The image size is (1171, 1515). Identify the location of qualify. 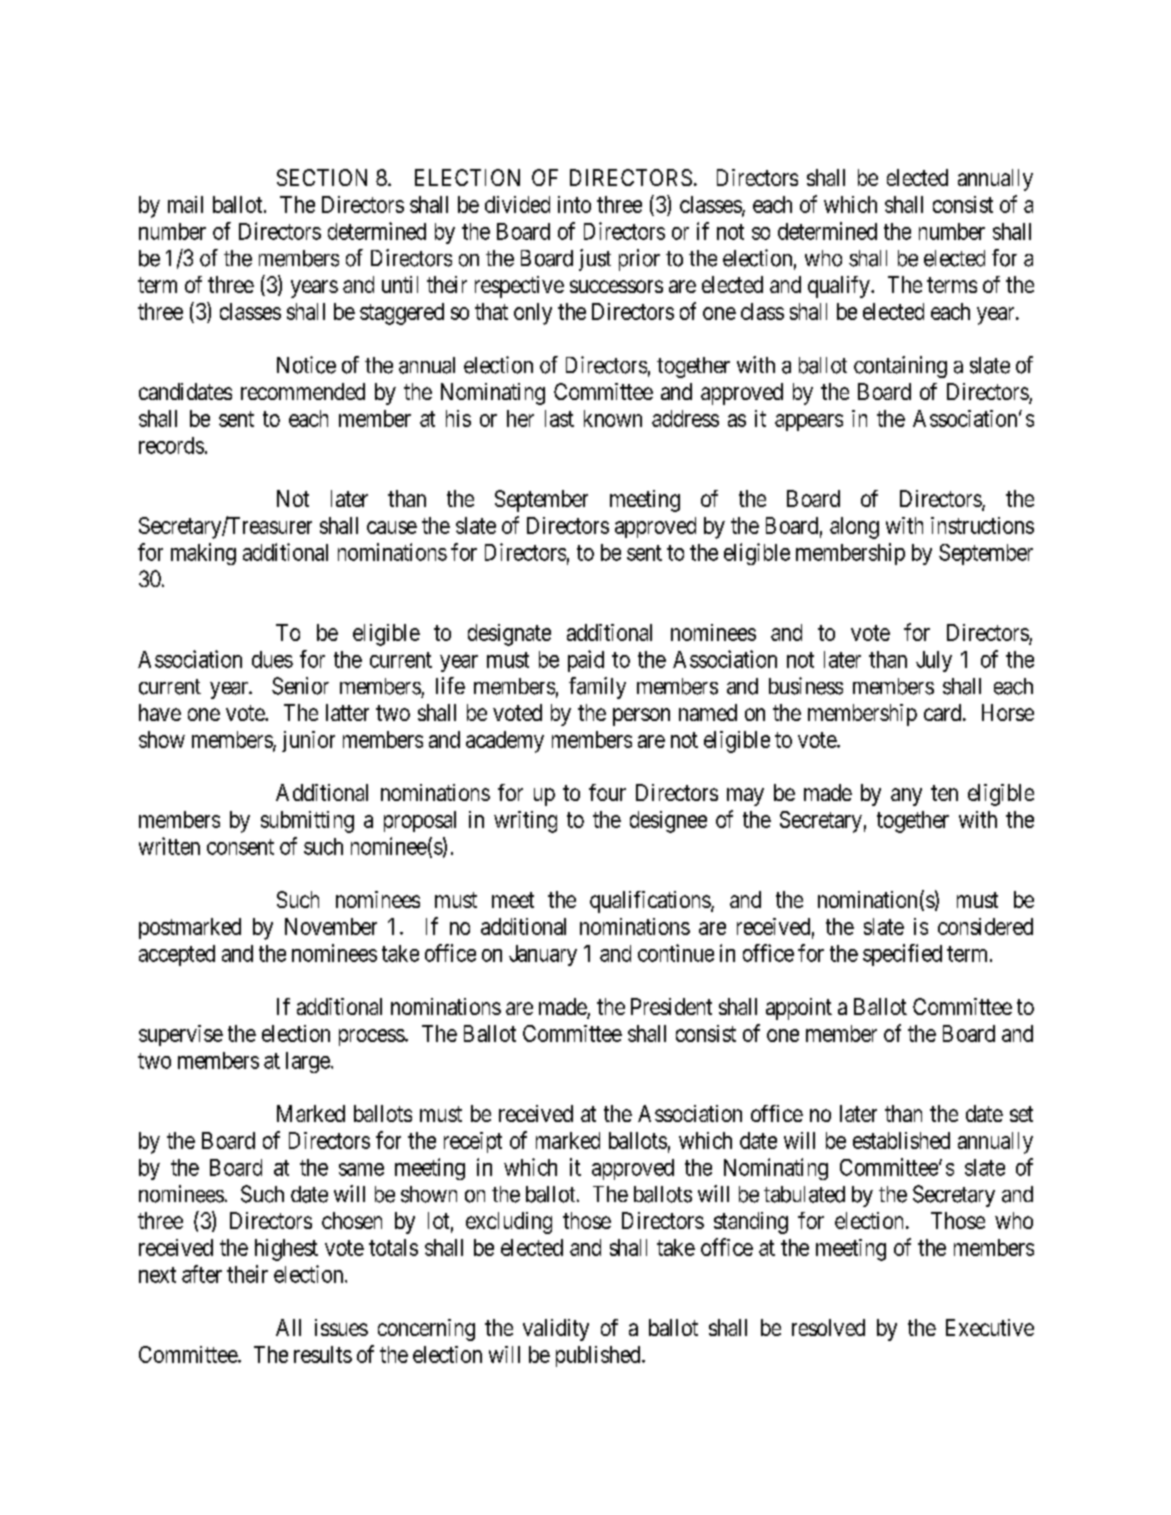
(840, 287).
